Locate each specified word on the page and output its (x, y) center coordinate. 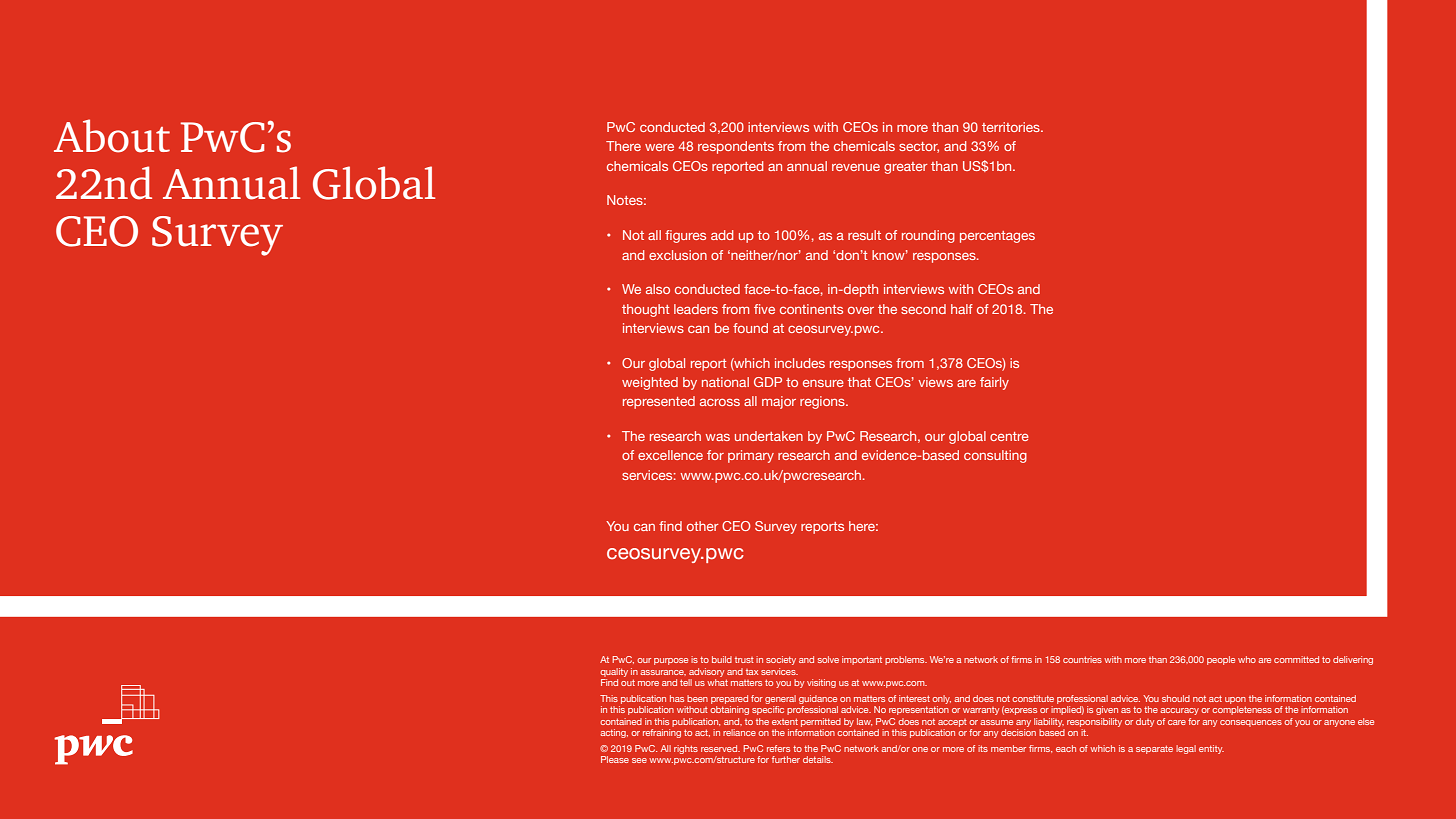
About (112, 136)
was (717, 437)
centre (1009, 436)
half (962, 309)
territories (1012, 127)
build (722, 659)
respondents (736, 147)
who (1247, 659)
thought (646, 310)
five (764, 309)
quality (614, 672)
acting (614, 733)
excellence (670, 455)
